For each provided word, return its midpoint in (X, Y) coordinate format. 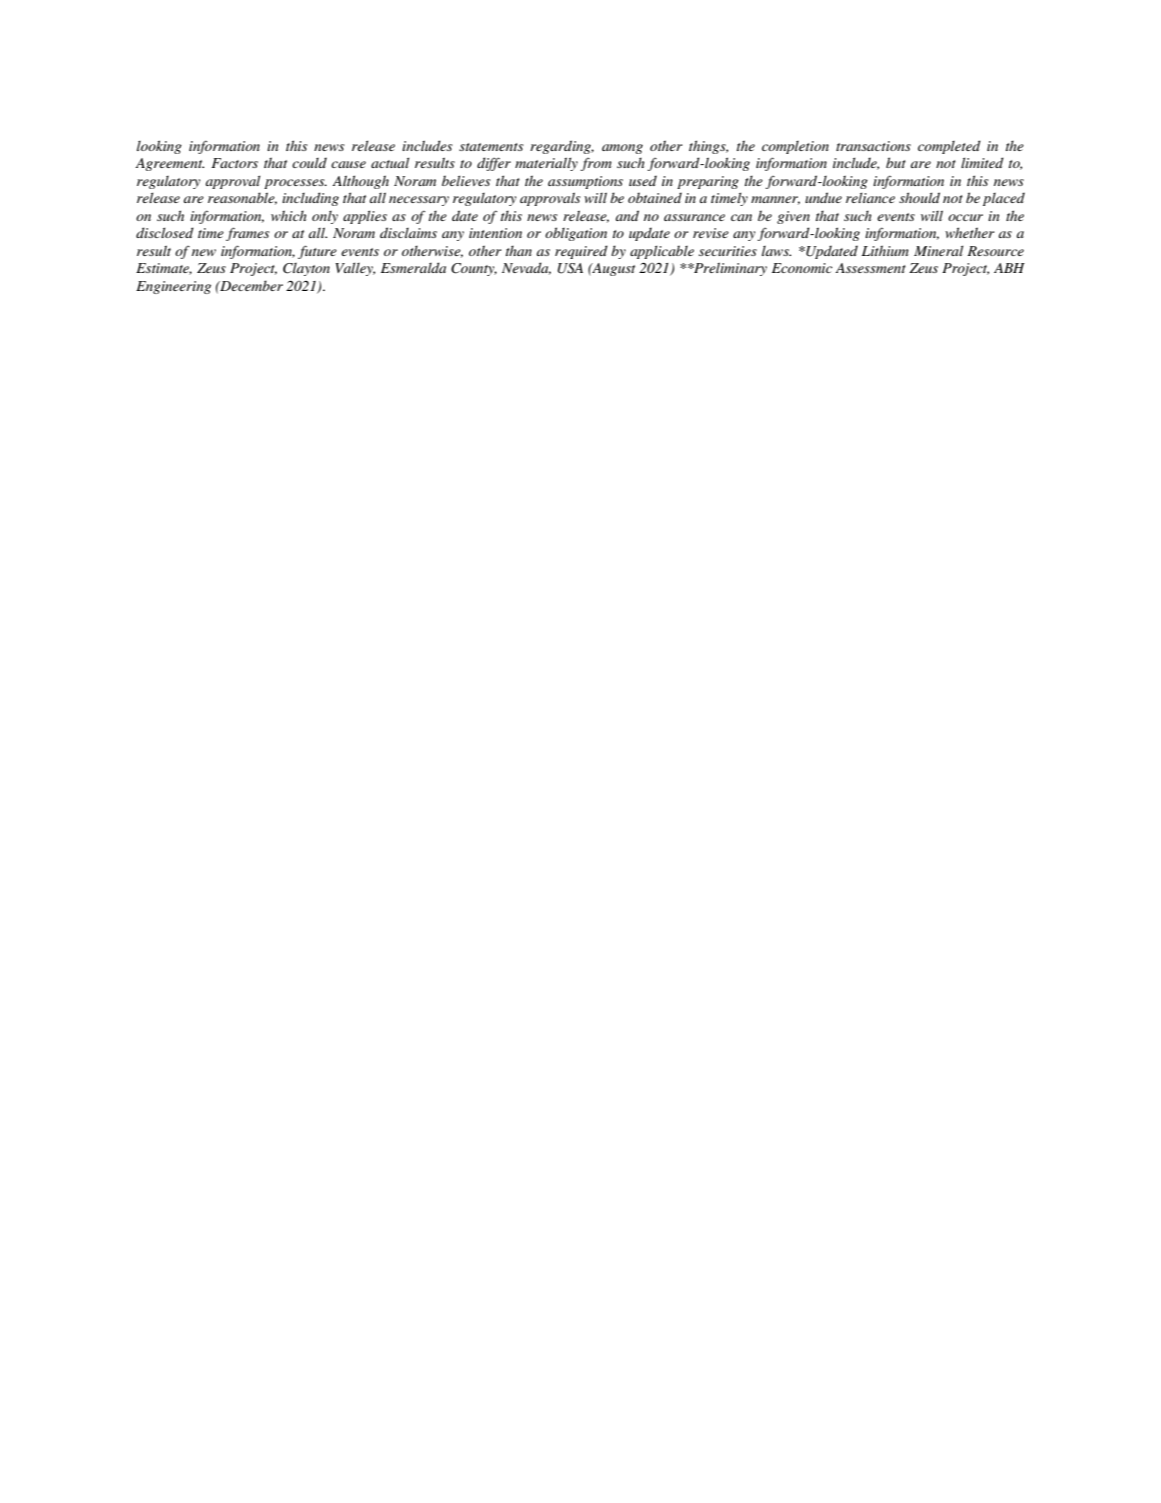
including (310, 199)
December (250, 285)
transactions (873, 146)
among (622, 149)
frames (247, 234)
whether (970, 232)
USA (570, 268)
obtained (655, 197)
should (919, 197)
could (309, 162)
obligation (576, 234)
